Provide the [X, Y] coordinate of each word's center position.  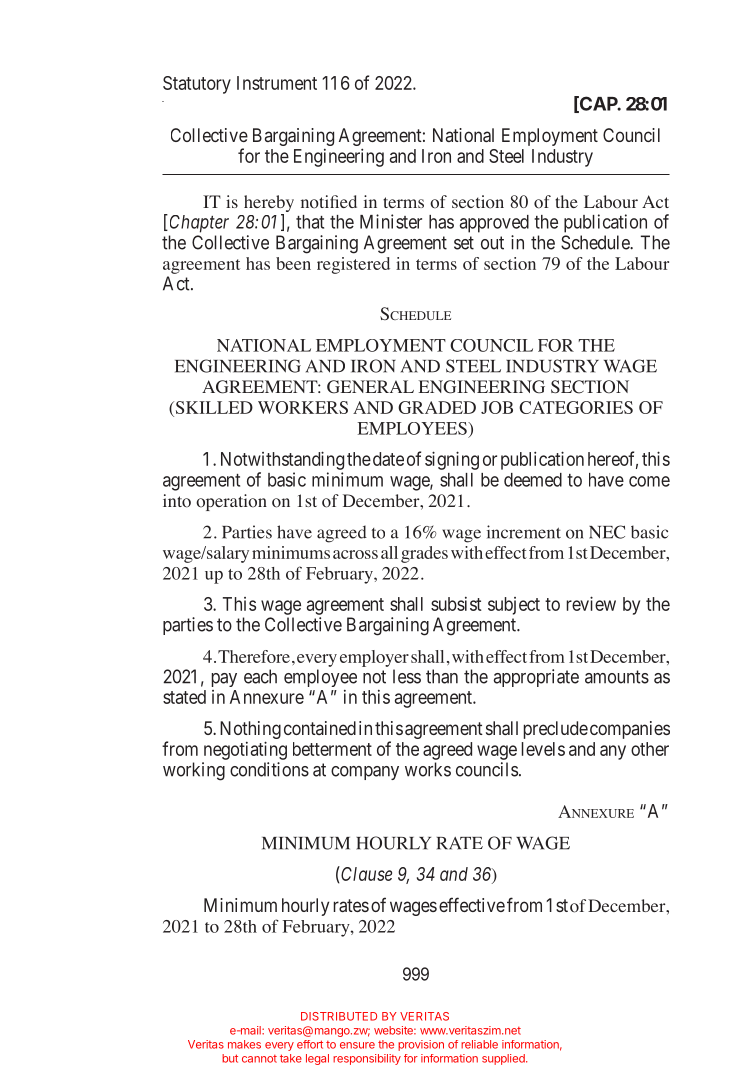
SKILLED [213, 407]
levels [543, 749]
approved [494, 224]
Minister [391, 221]
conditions [269, 769]
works [428, 769]
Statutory [197, 85]
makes [244, 1044]
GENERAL [370, 387]
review [591, 603]
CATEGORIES [576, 407]
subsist [456, 604]
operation [231, 502]
